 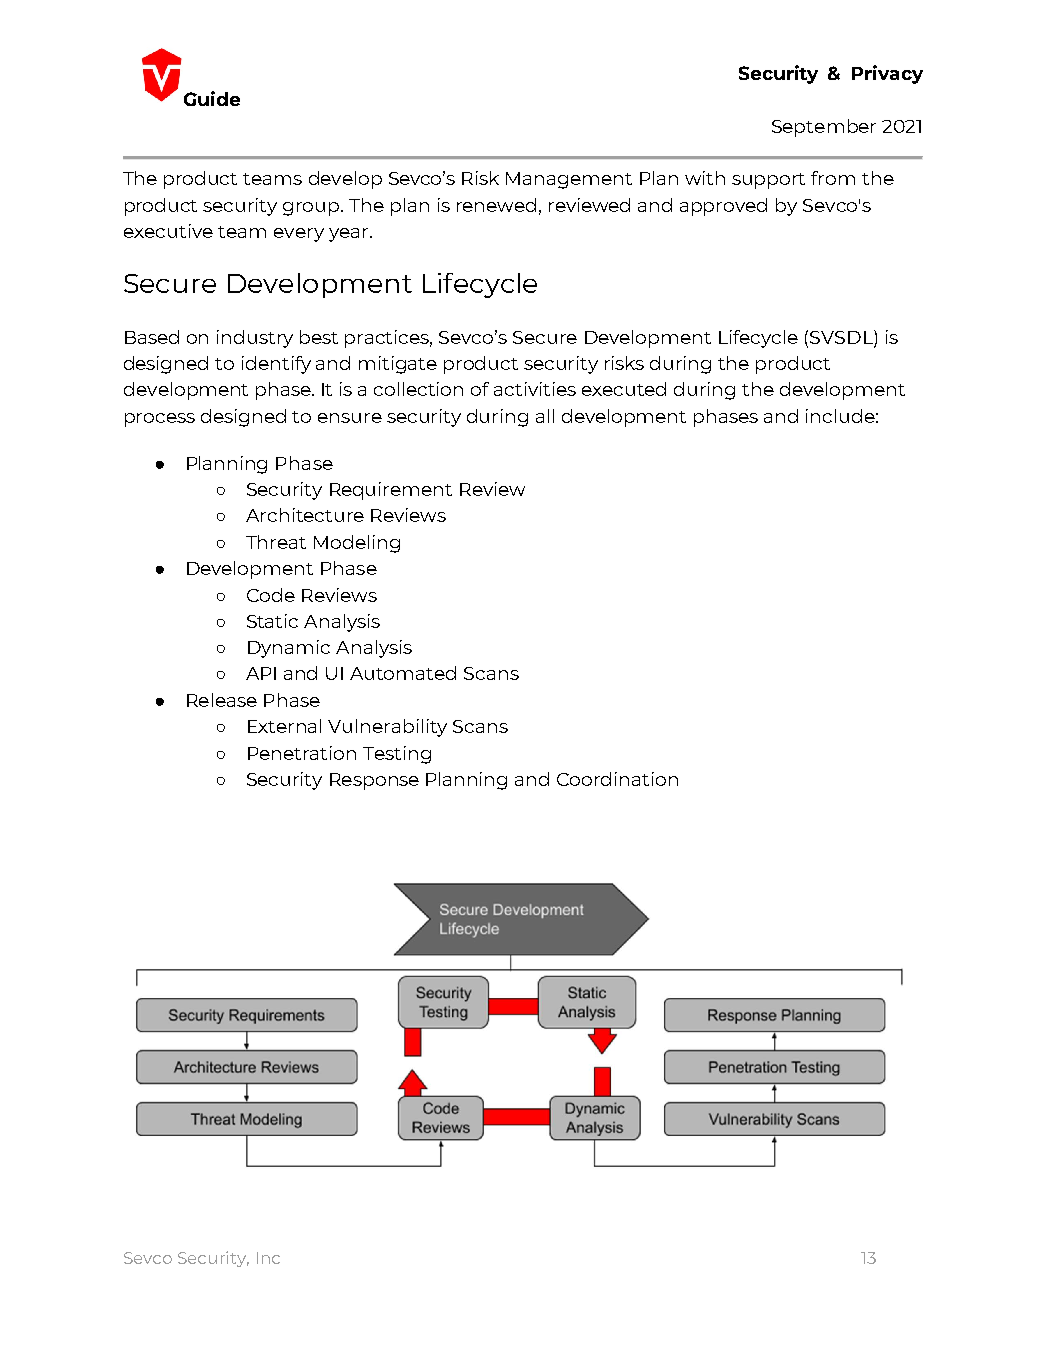 I want to click on all, so click(x=545, y=416).
